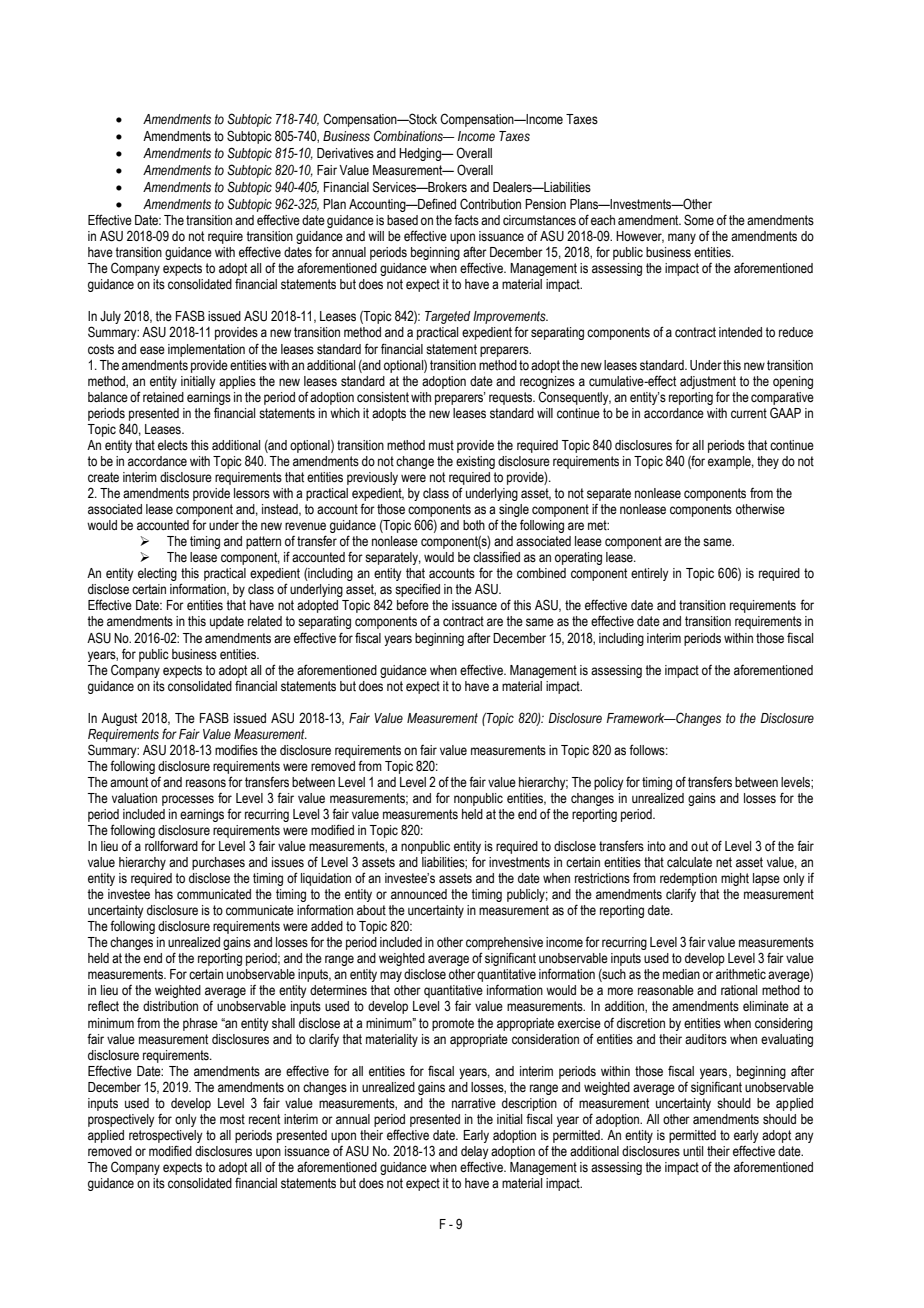  Describe the element at coordinates (421, 154) in the screenshot. I see `Hedging` at that location.
